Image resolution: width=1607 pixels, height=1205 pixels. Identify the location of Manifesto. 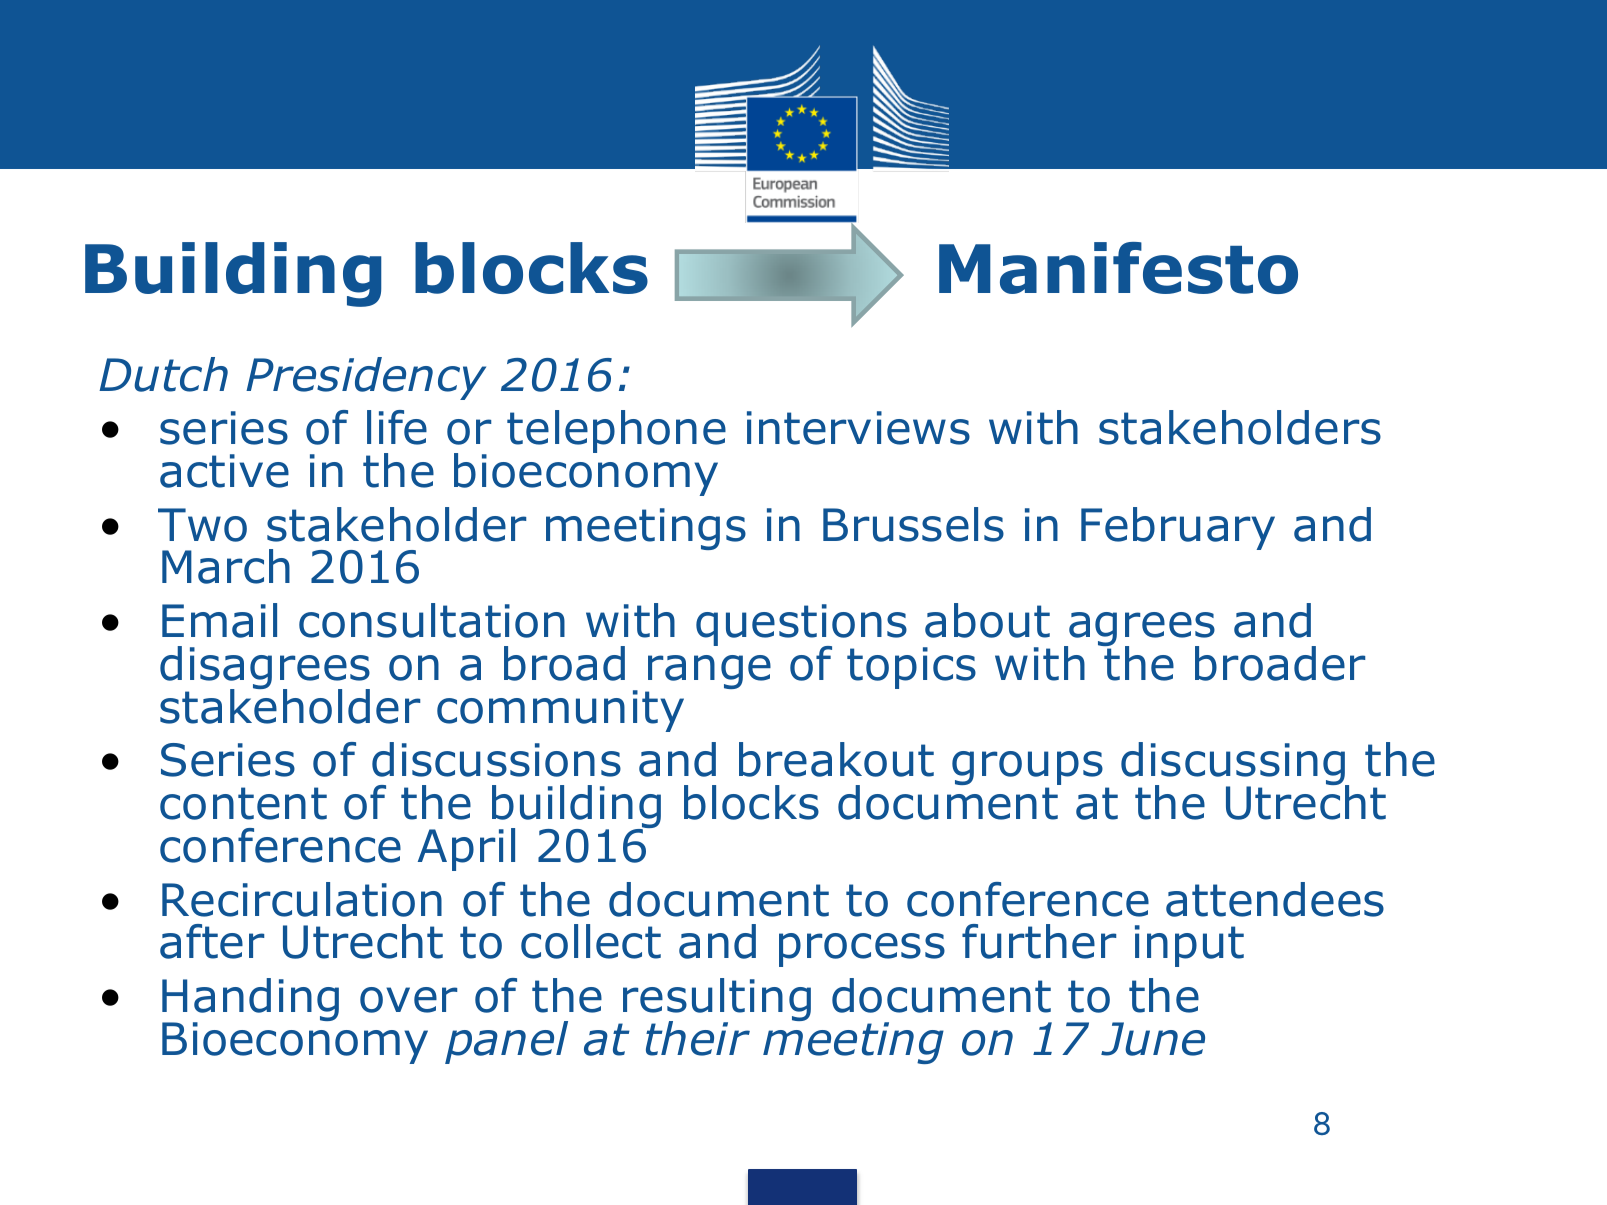
(1118, 268).
